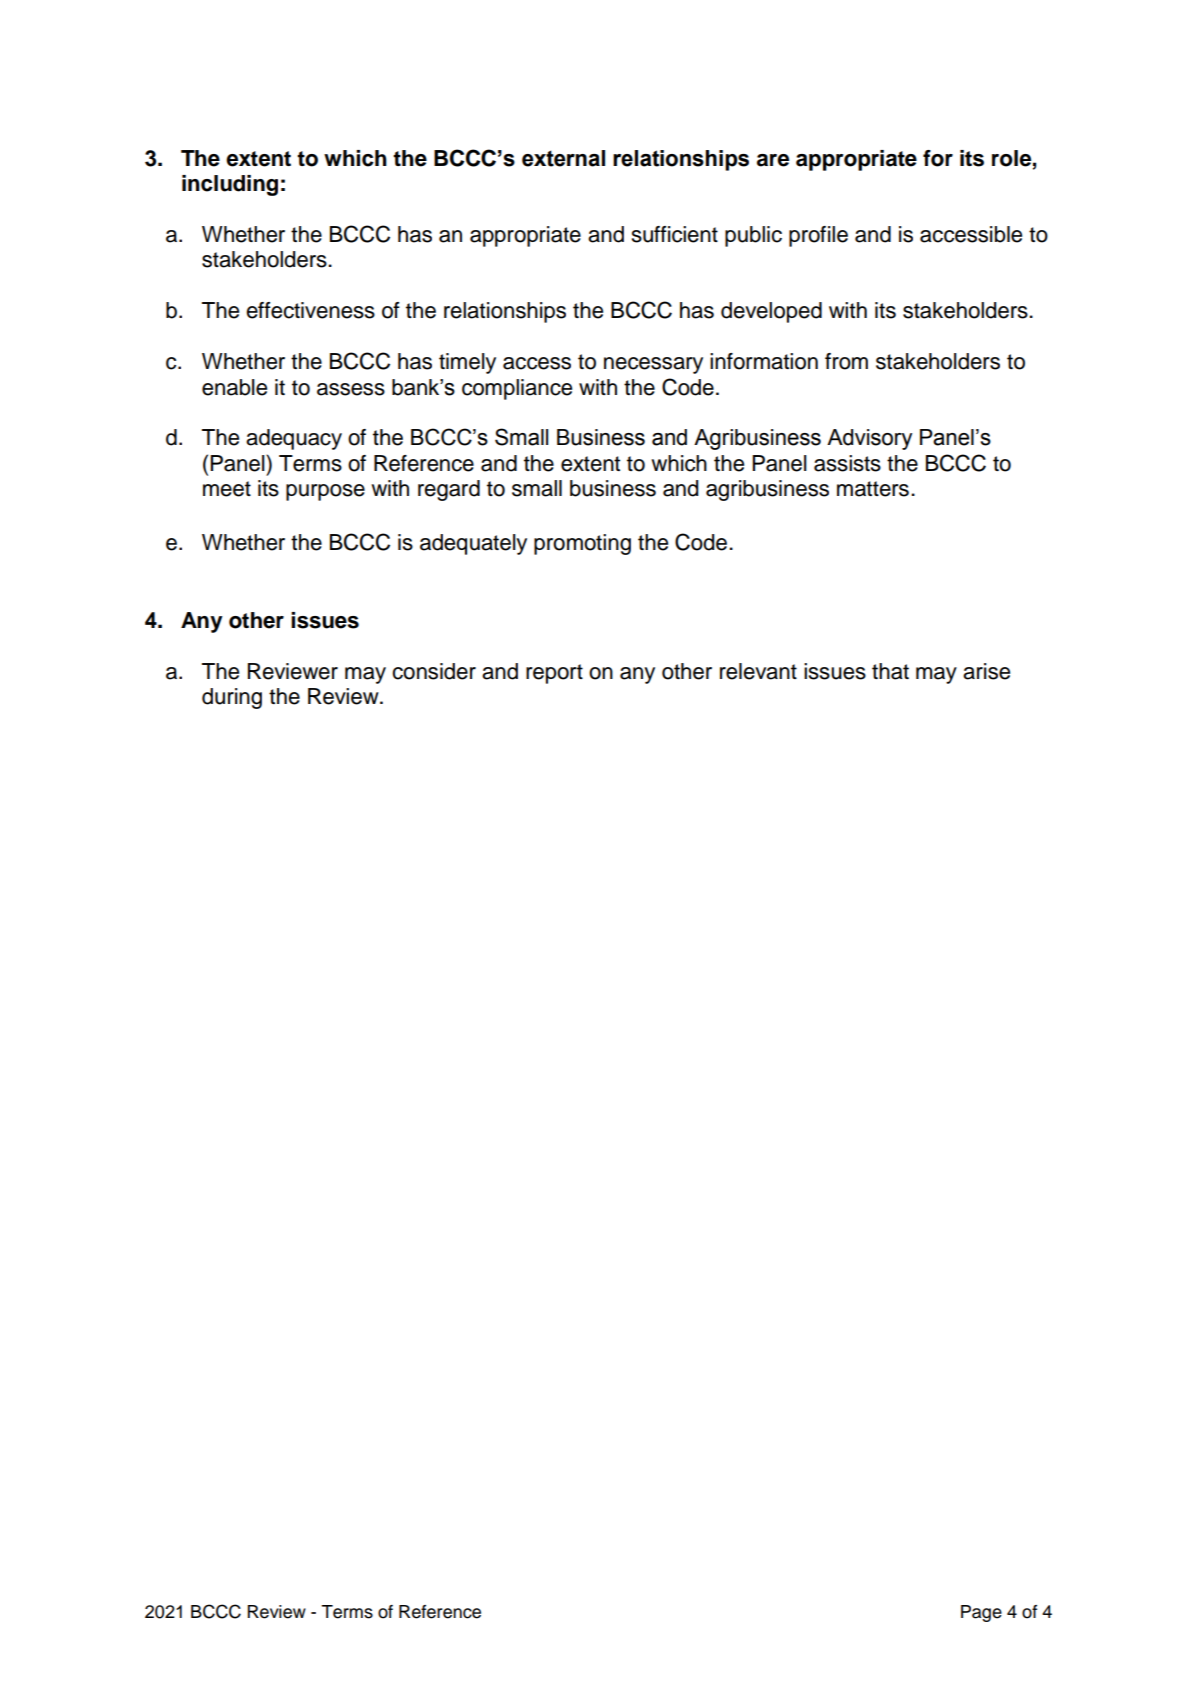 Image resolution: width=1197 pixels, height=1693 pixels. Describe the element at coordinates (986, 671) in the screenshot. I see `arise` at that location.
